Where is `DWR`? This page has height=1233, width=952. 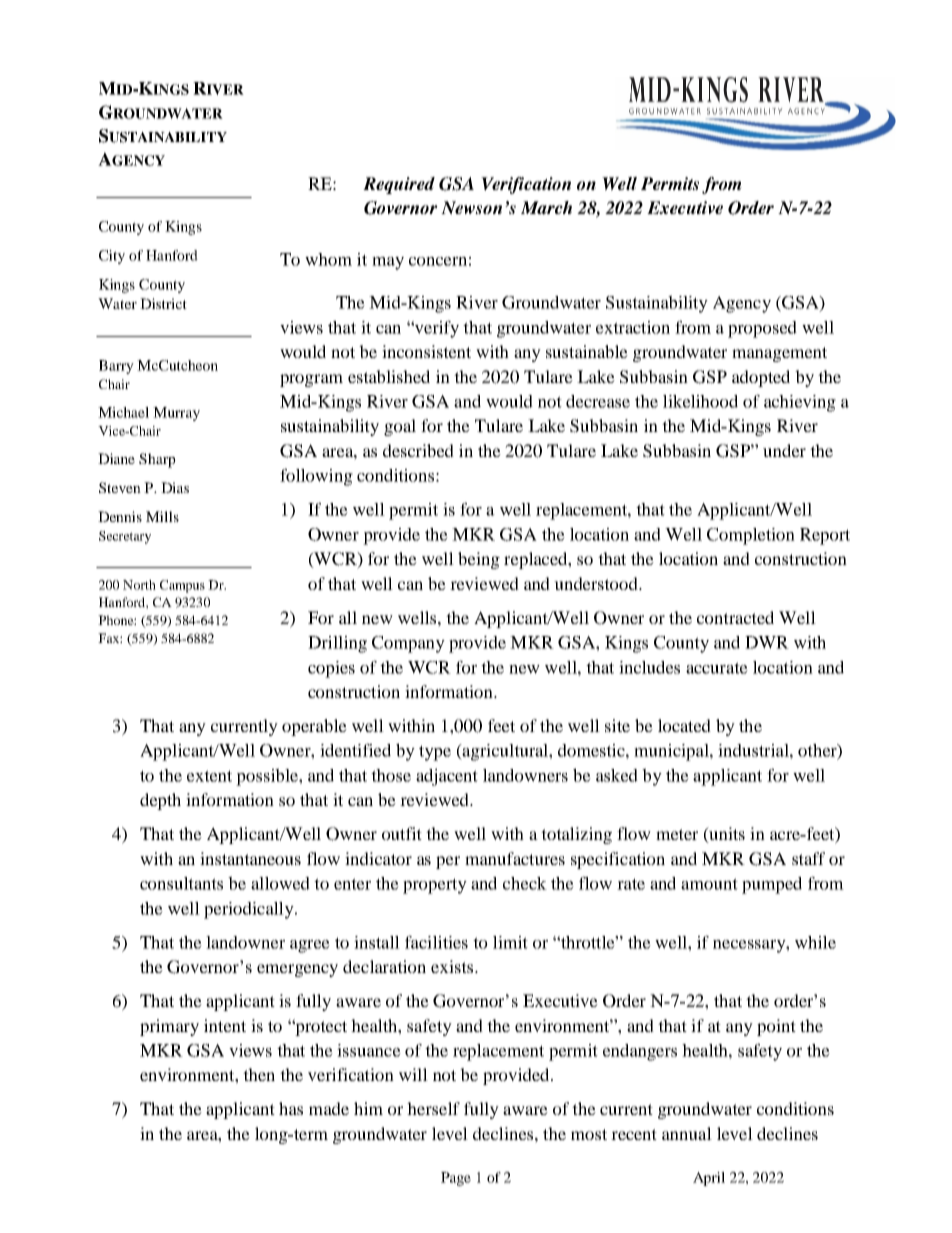
DWR is located at coordinates (767, 642).
